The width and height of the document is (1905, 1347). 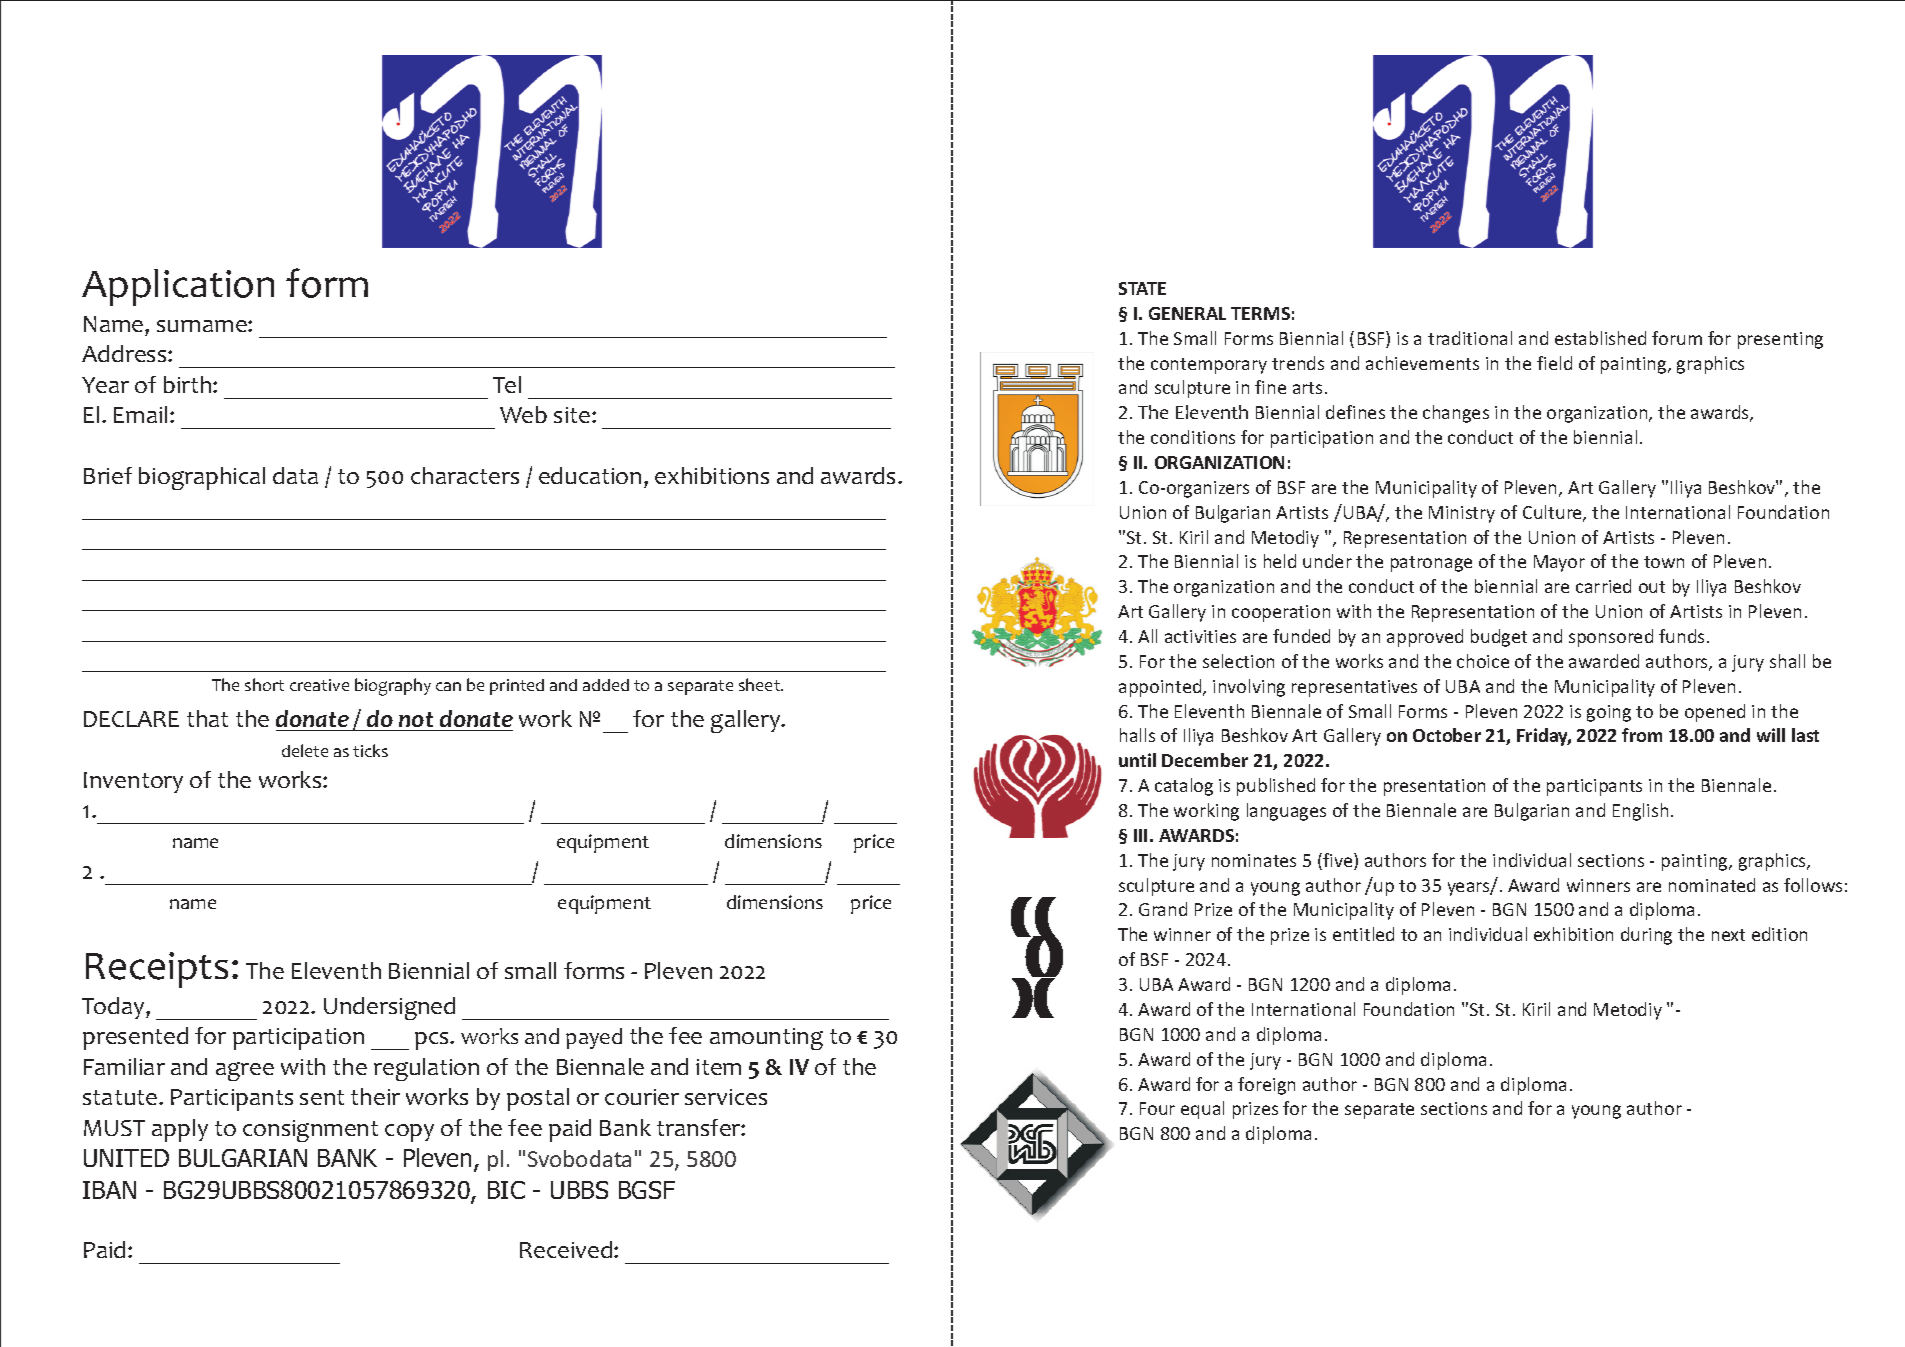 I want to click on Received, so click(x=567, y=1249).
